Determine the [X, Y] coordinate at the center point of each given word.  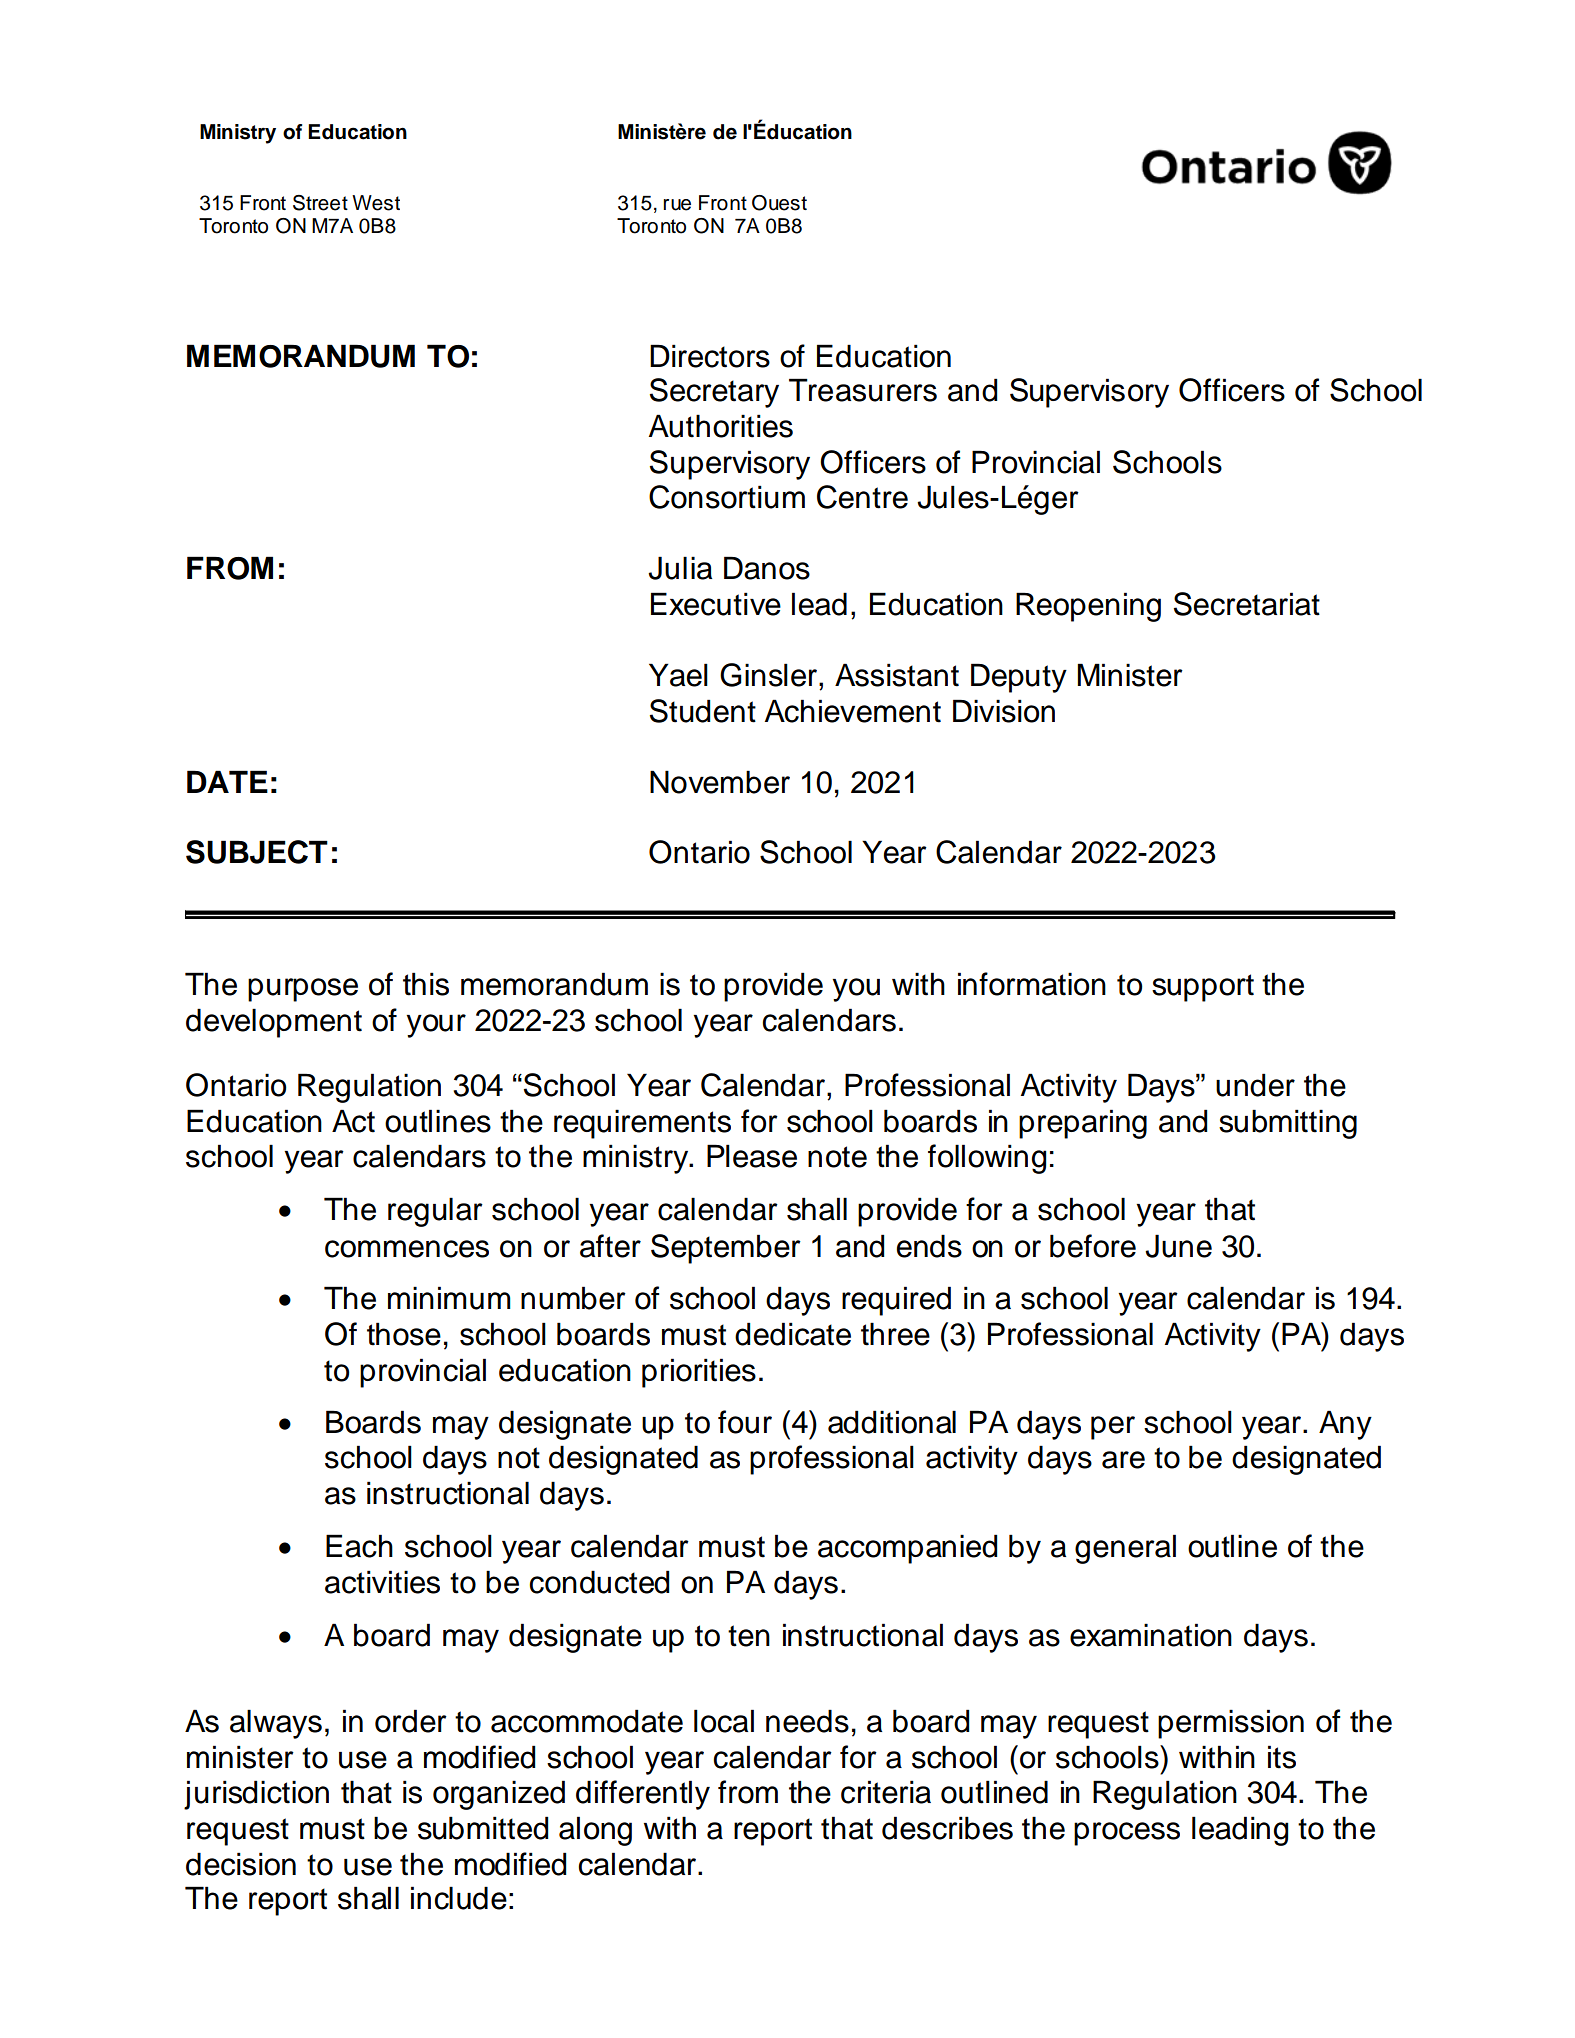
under [1255, 1085]
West [376, 203]
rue [677, 205]
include [459, 1898]
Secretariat [1247, 604]
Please [752, 1156]
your [436, 1026]
